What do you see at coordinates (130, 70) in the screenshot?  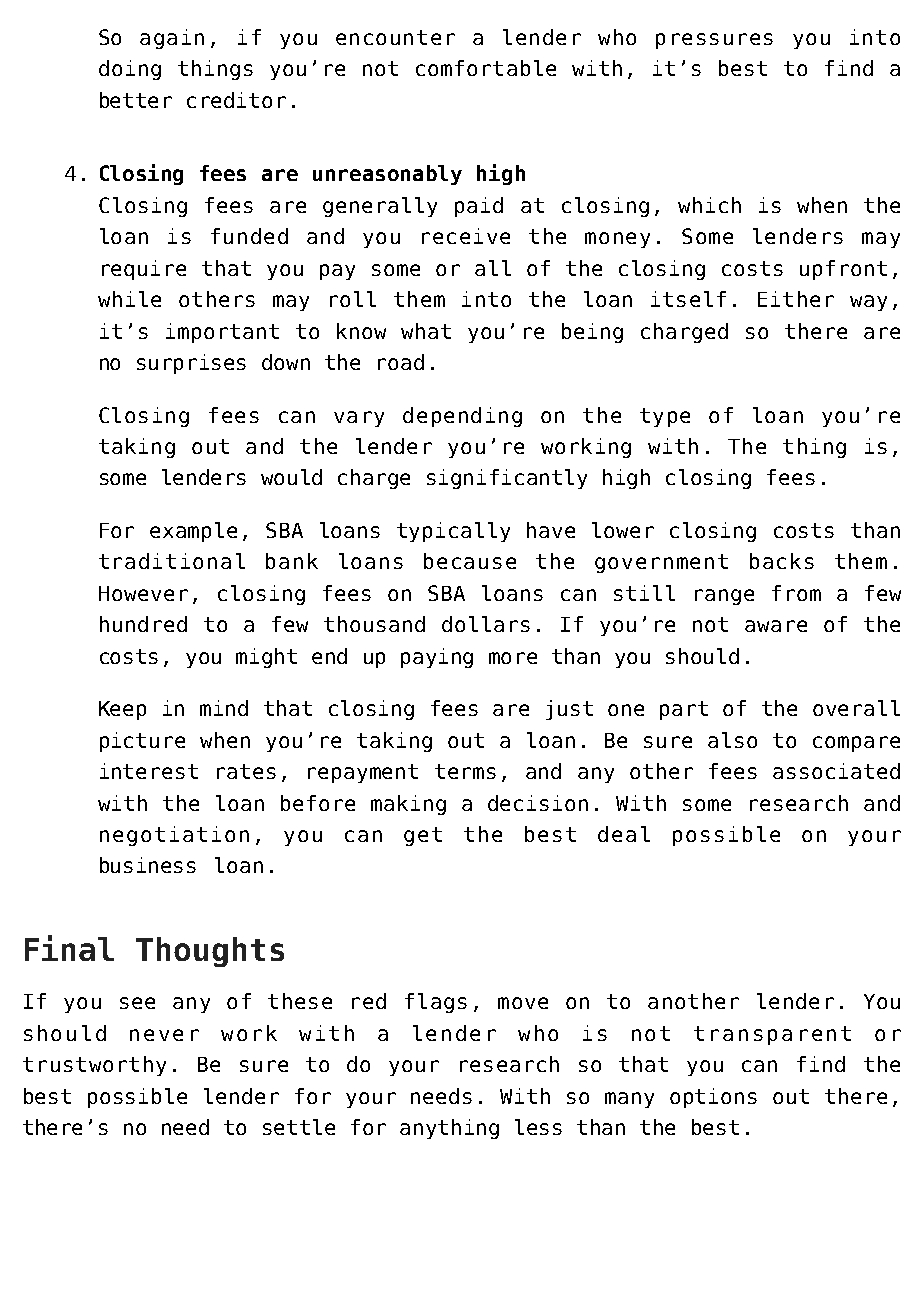 I see `doing` at bounding box center [130, 70].
